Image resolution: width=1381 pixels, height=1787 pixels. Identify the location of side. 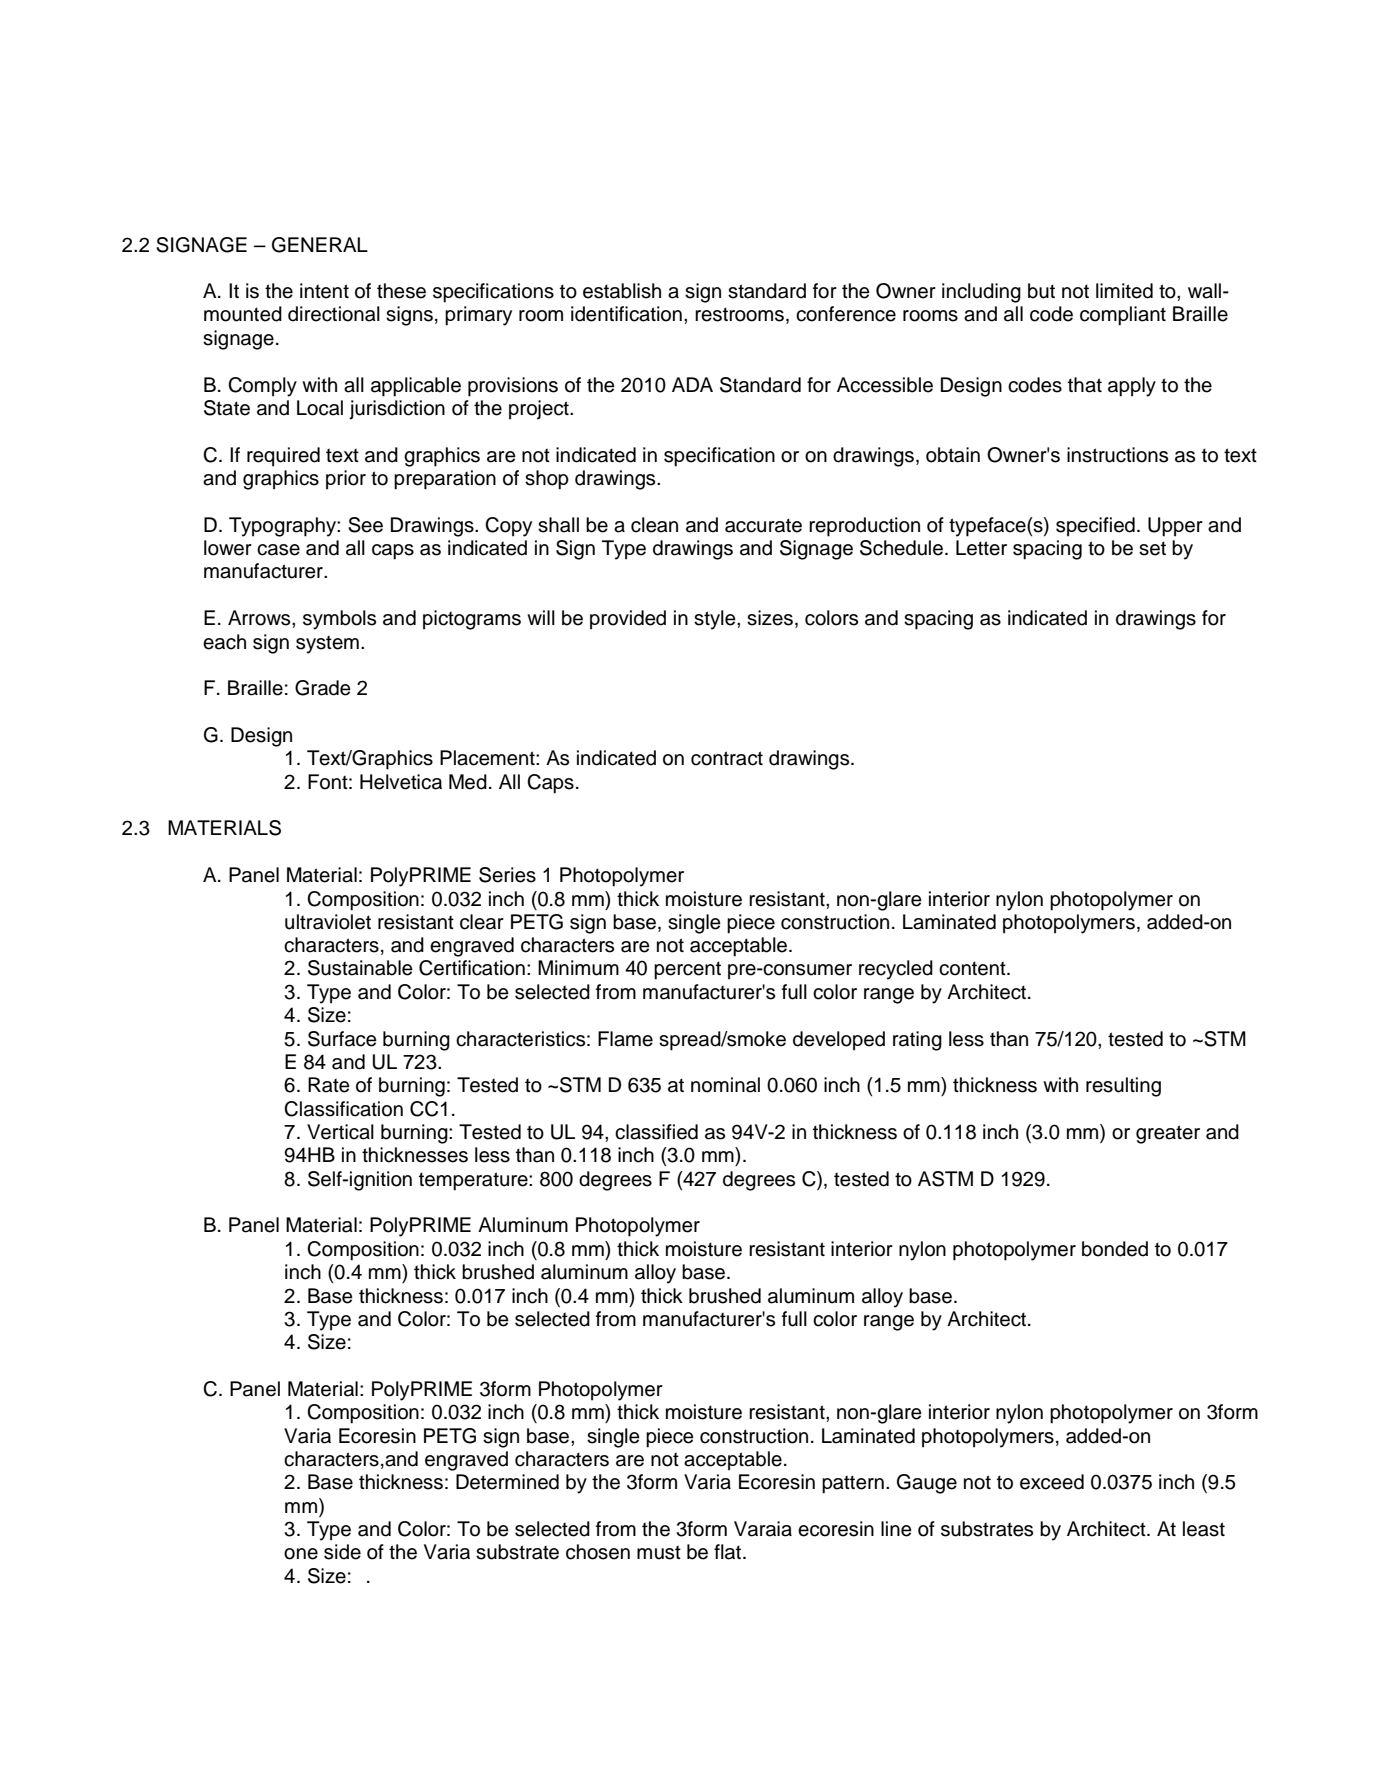
(342, 1552).
